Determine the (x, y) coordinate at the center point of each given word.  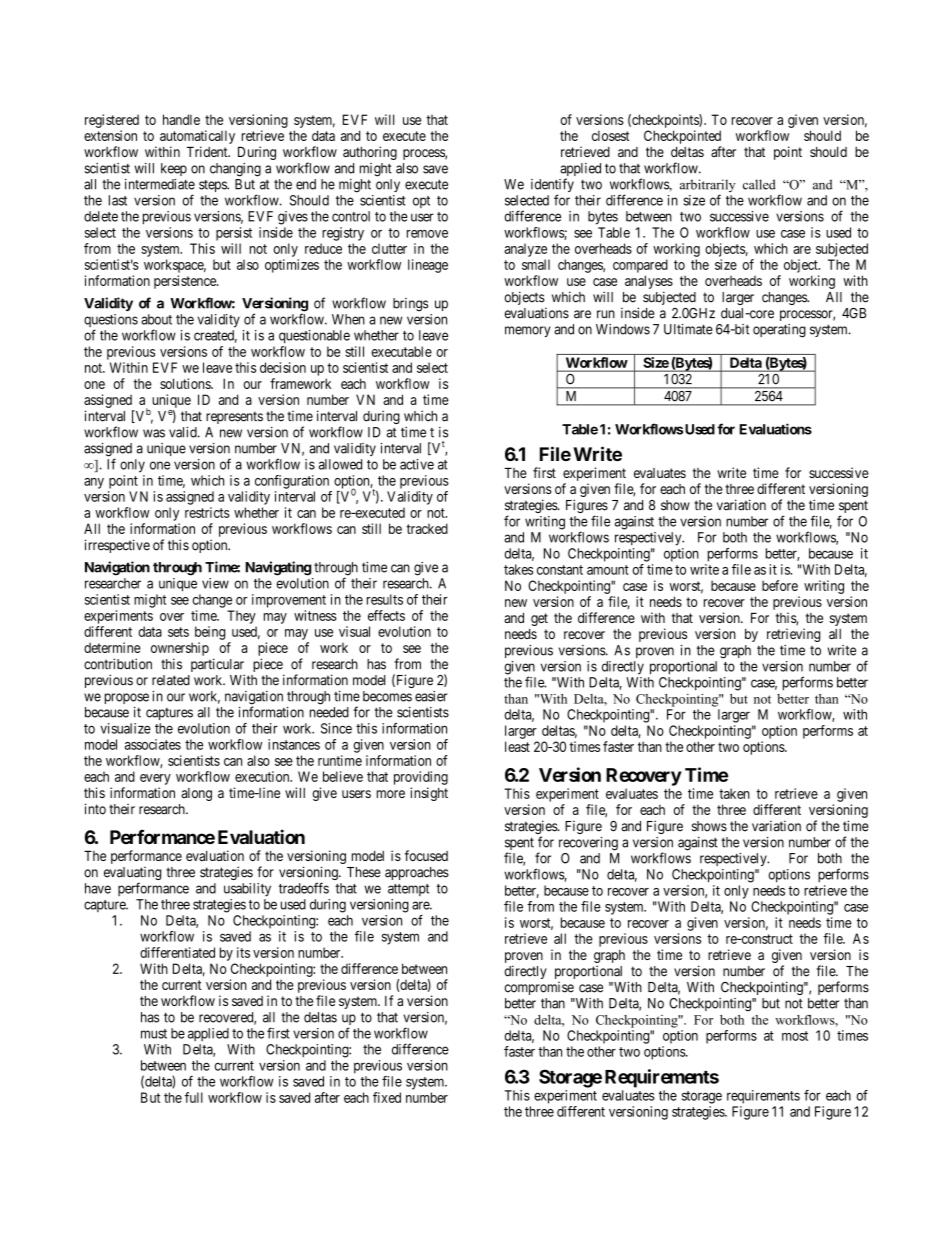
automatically (197, 137)
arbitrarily (707, 187)
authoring (370, 153)
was (154, 433)
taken (734, 793)
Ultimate (688, 329)
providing (421, 778)
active (417, 464)
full (194, 1097)
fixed (387, 1097)
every (155, 779)
